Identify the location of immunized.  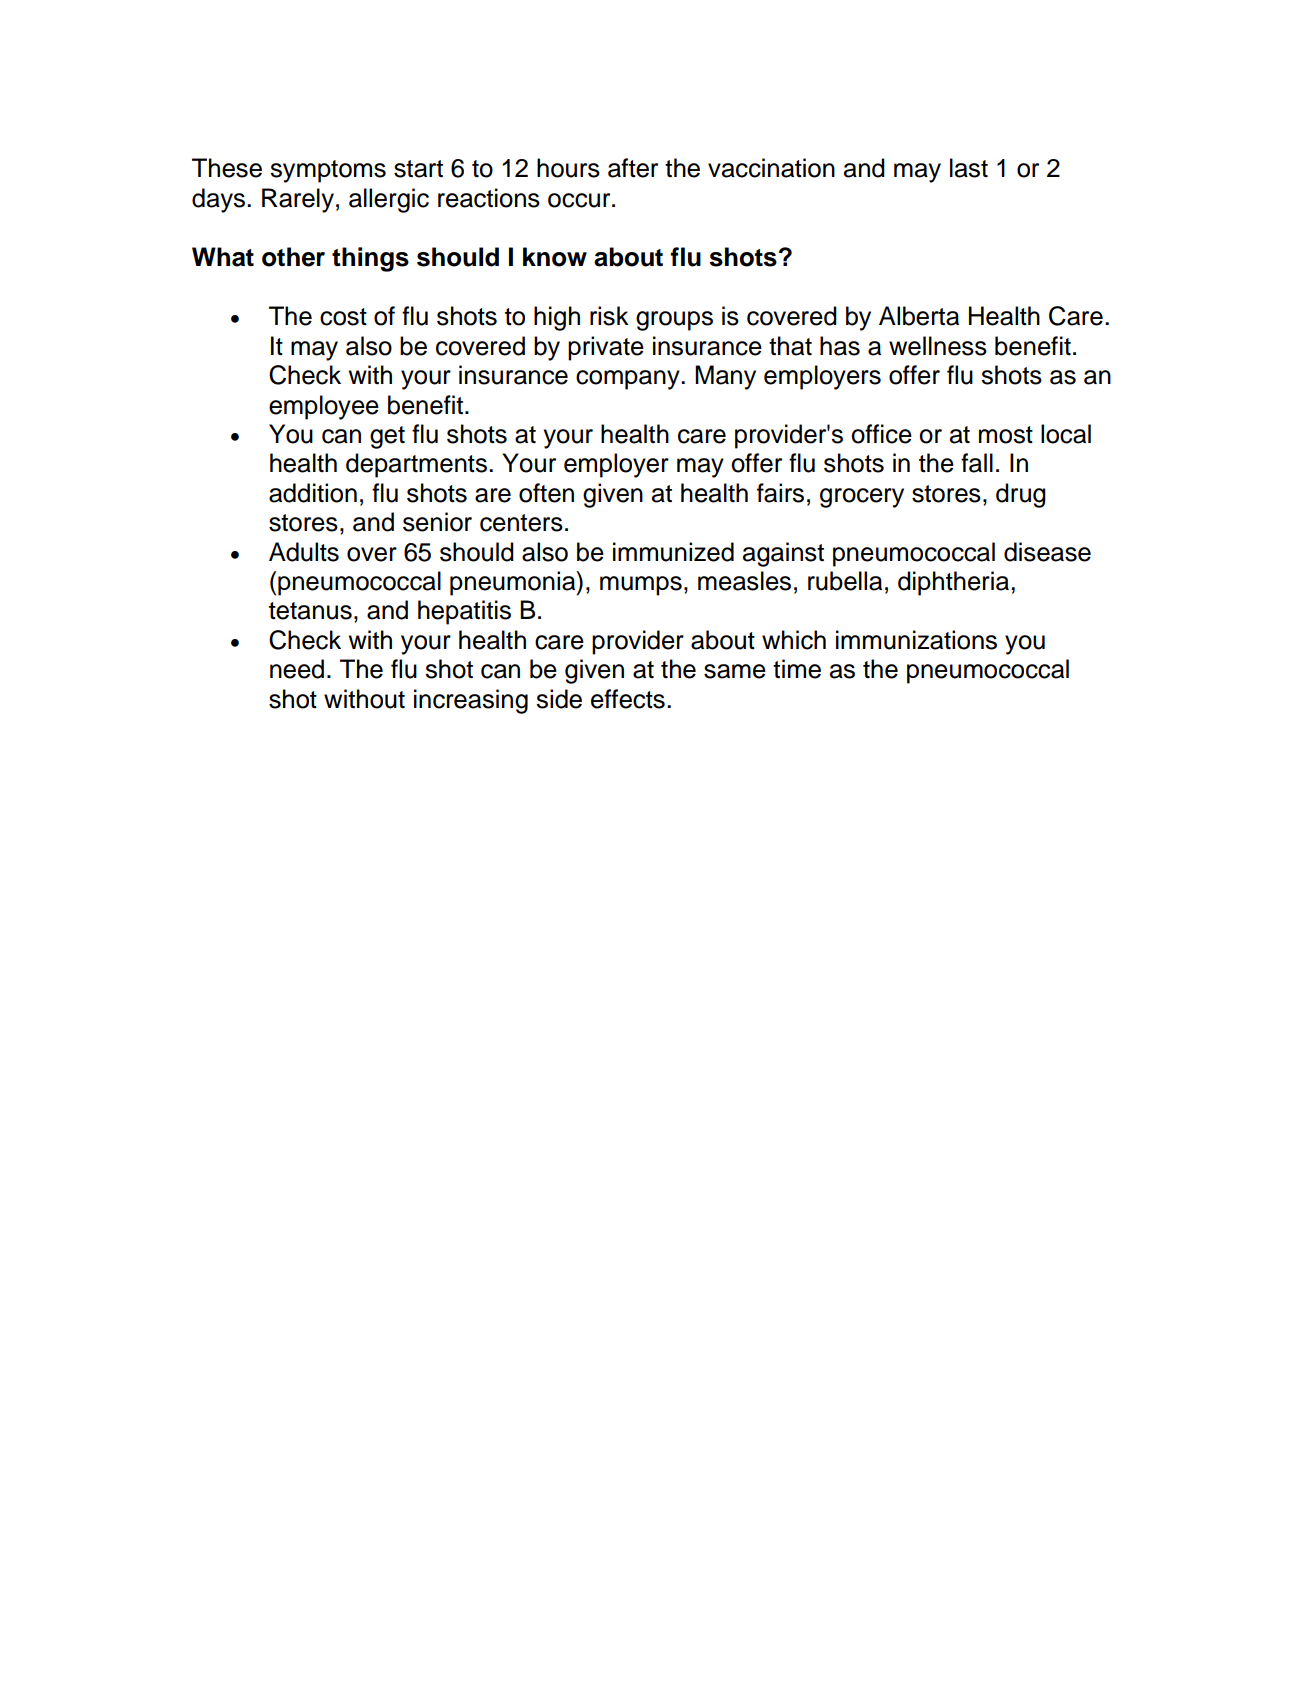
(673, 552).
